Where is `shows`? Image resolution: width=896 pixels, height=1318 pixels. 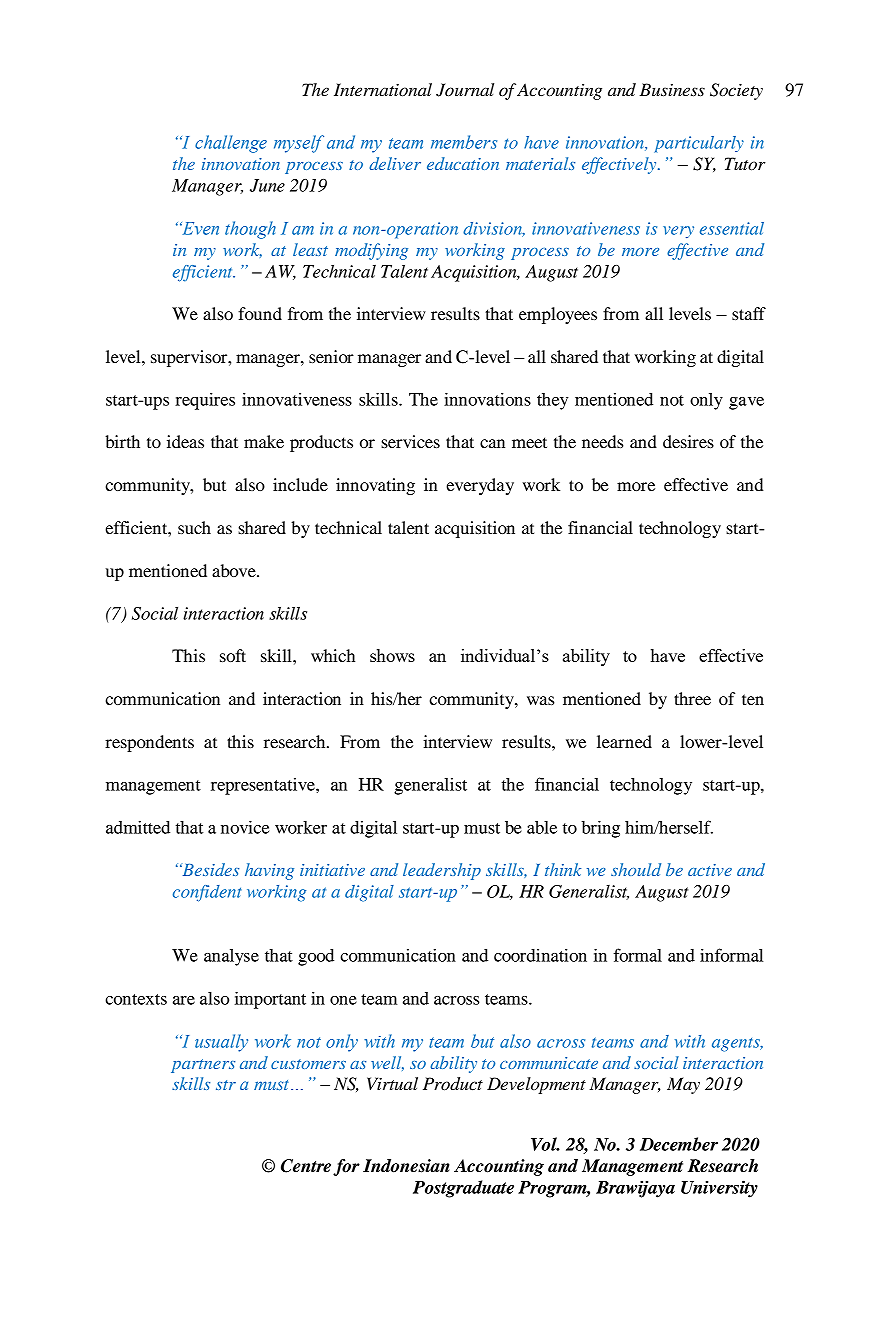
shows is located at coordinates (392, 655).
